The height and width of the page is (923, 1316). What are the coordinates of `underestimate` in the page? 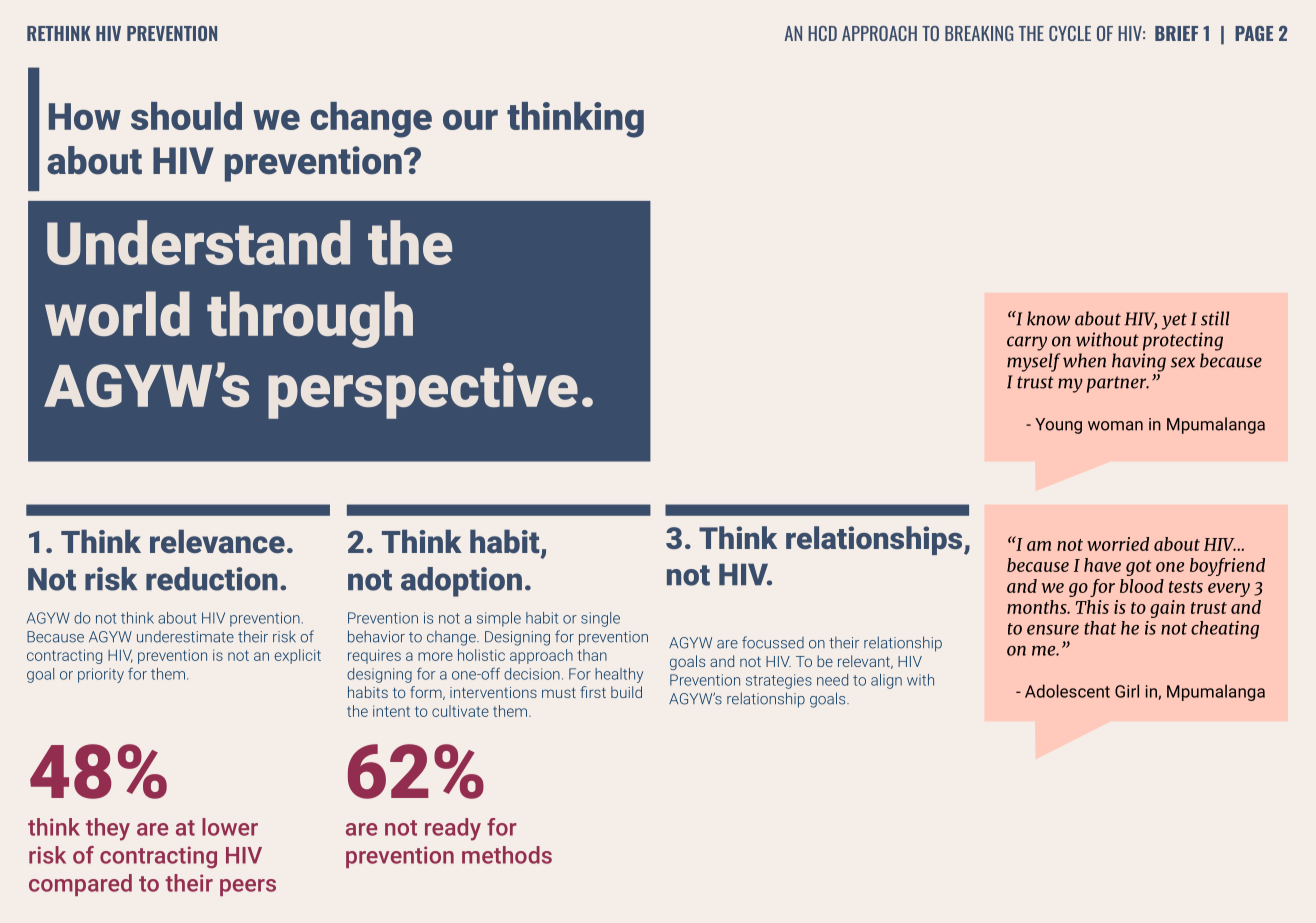 It's located at (185, 637).
